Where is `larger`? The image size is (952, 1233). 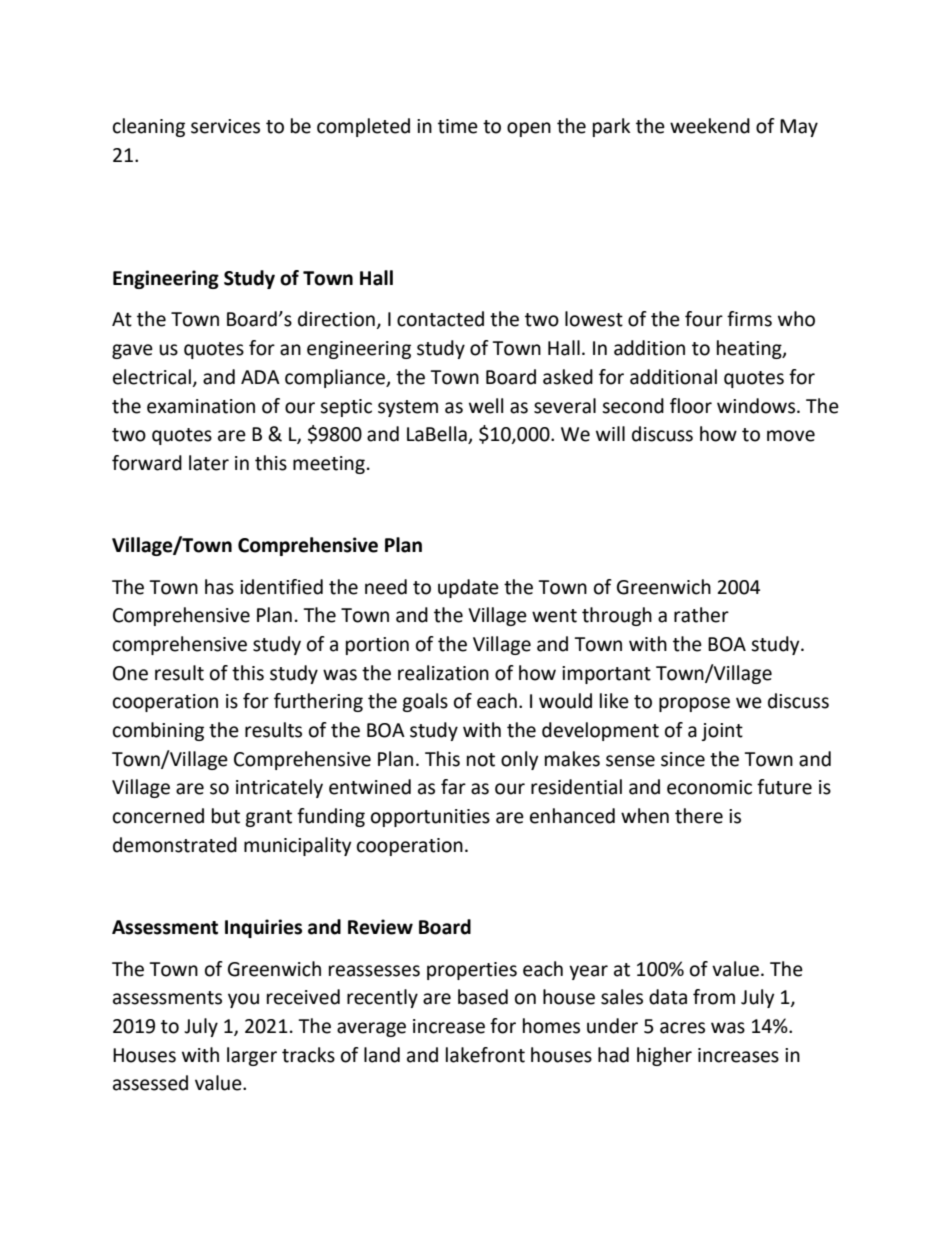 larger is located at coordinates (252, 1056).
